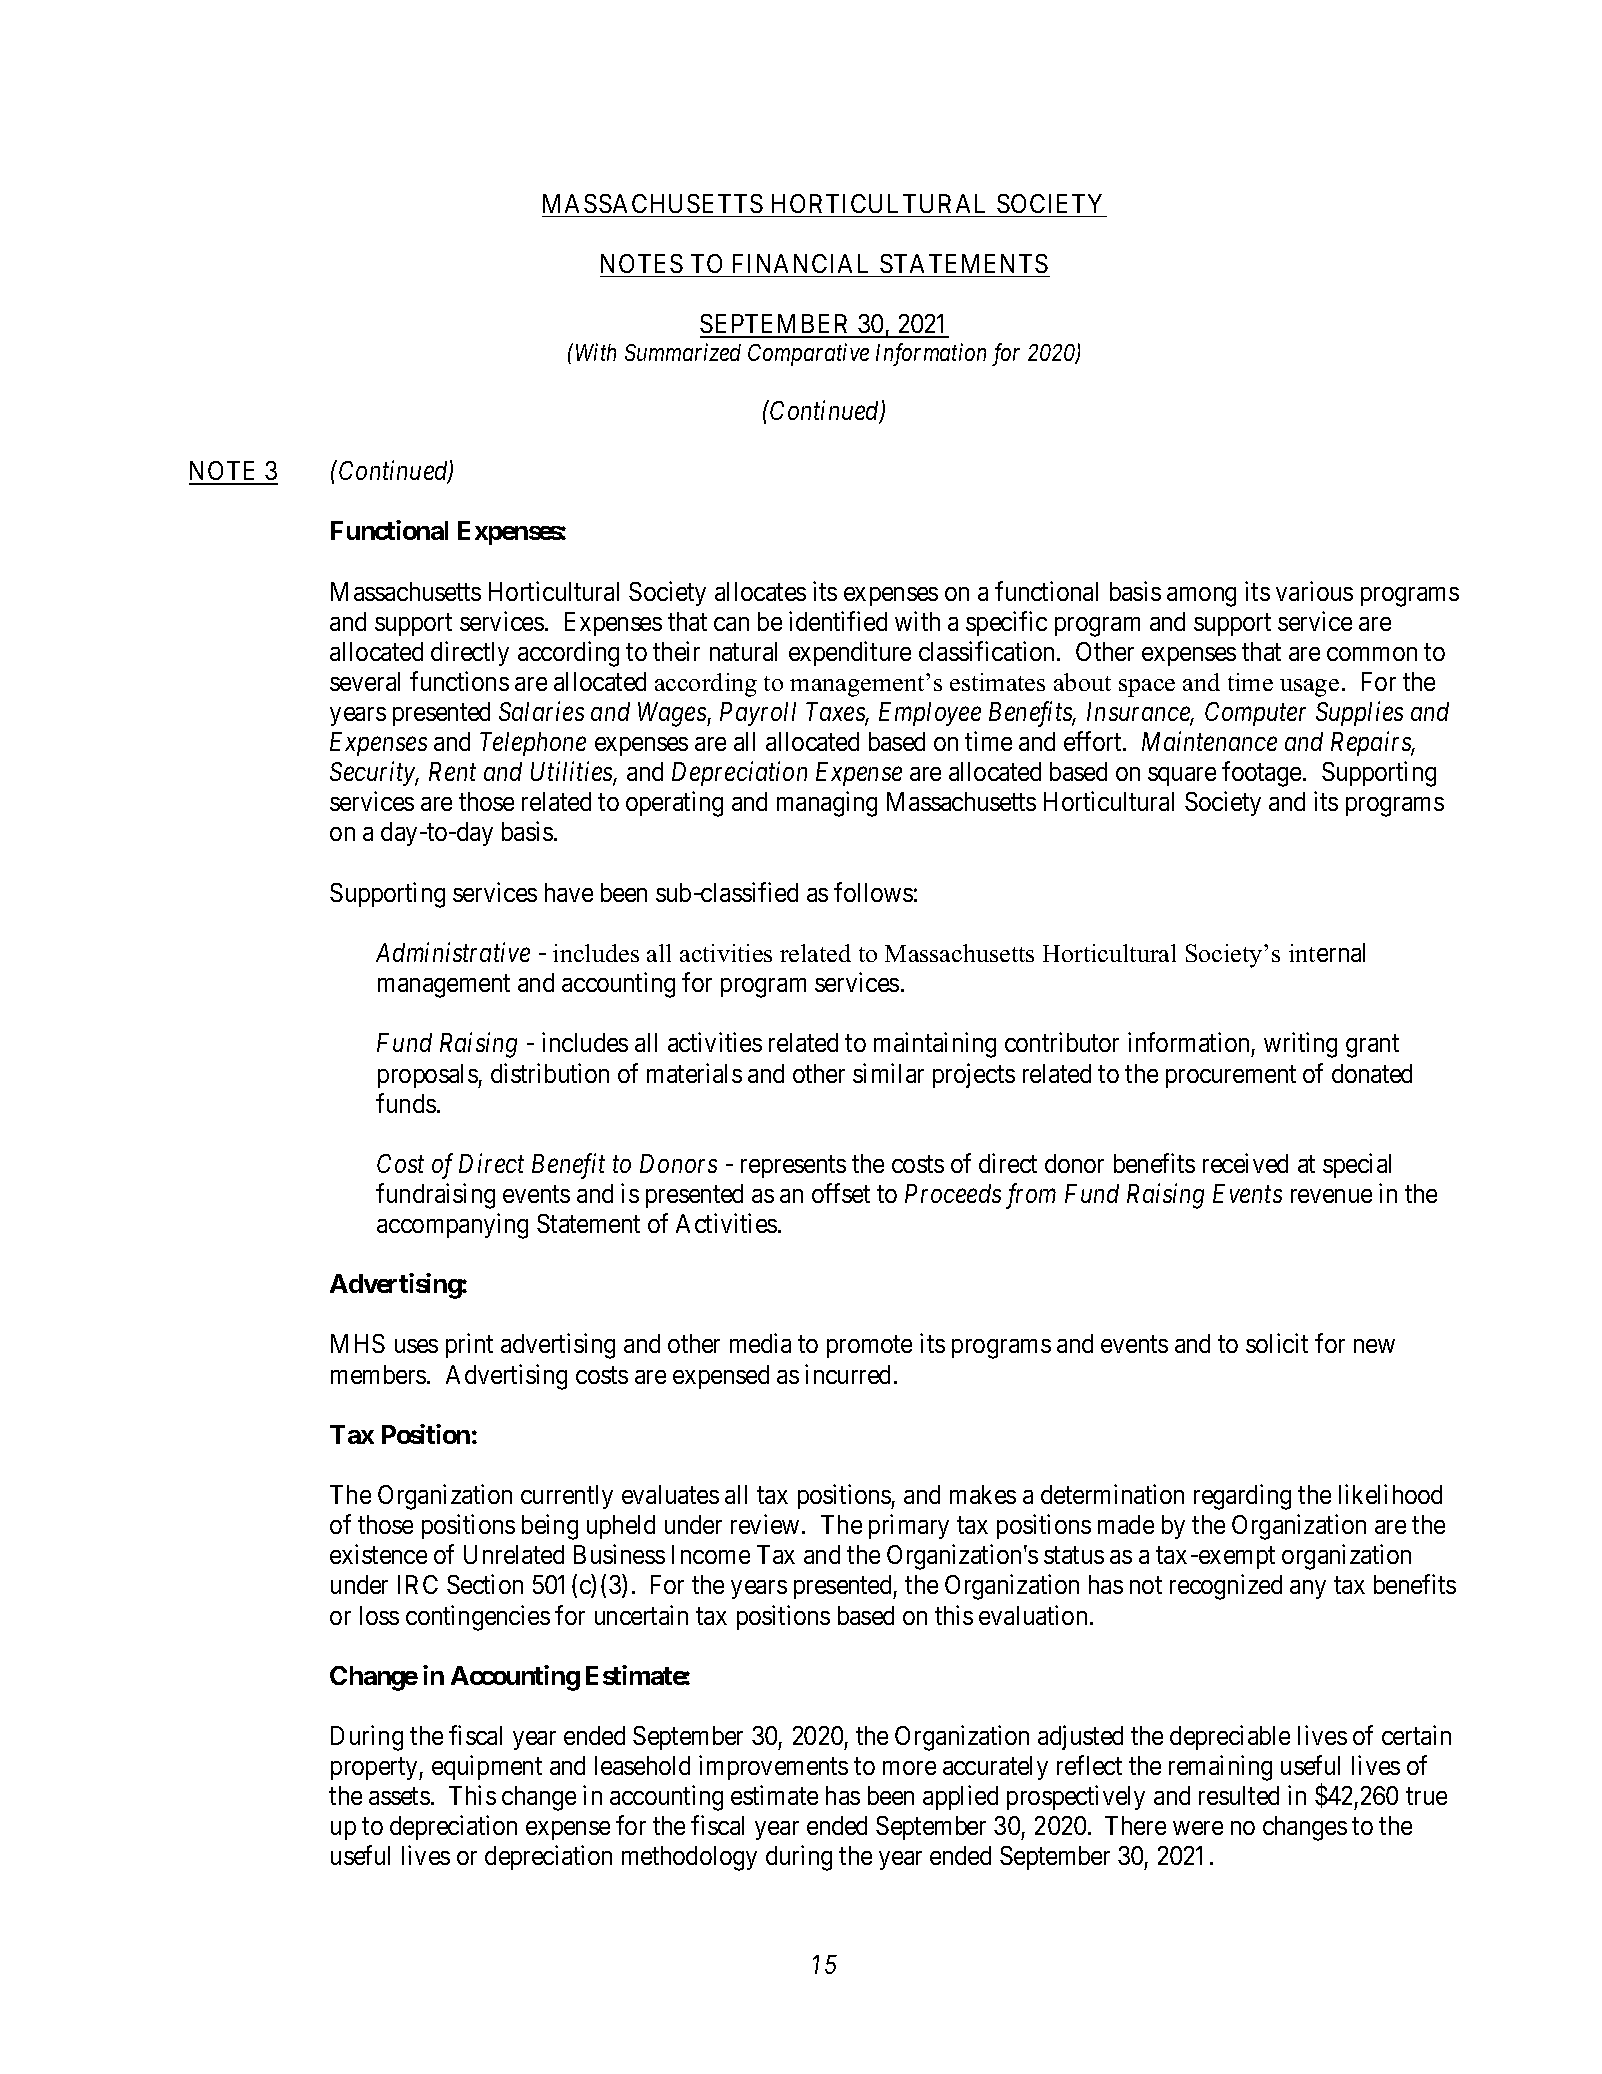  What do you see at coordinates (909, 1768) in the screenshot?
I see `more` at bounding box center [909, 1768].
